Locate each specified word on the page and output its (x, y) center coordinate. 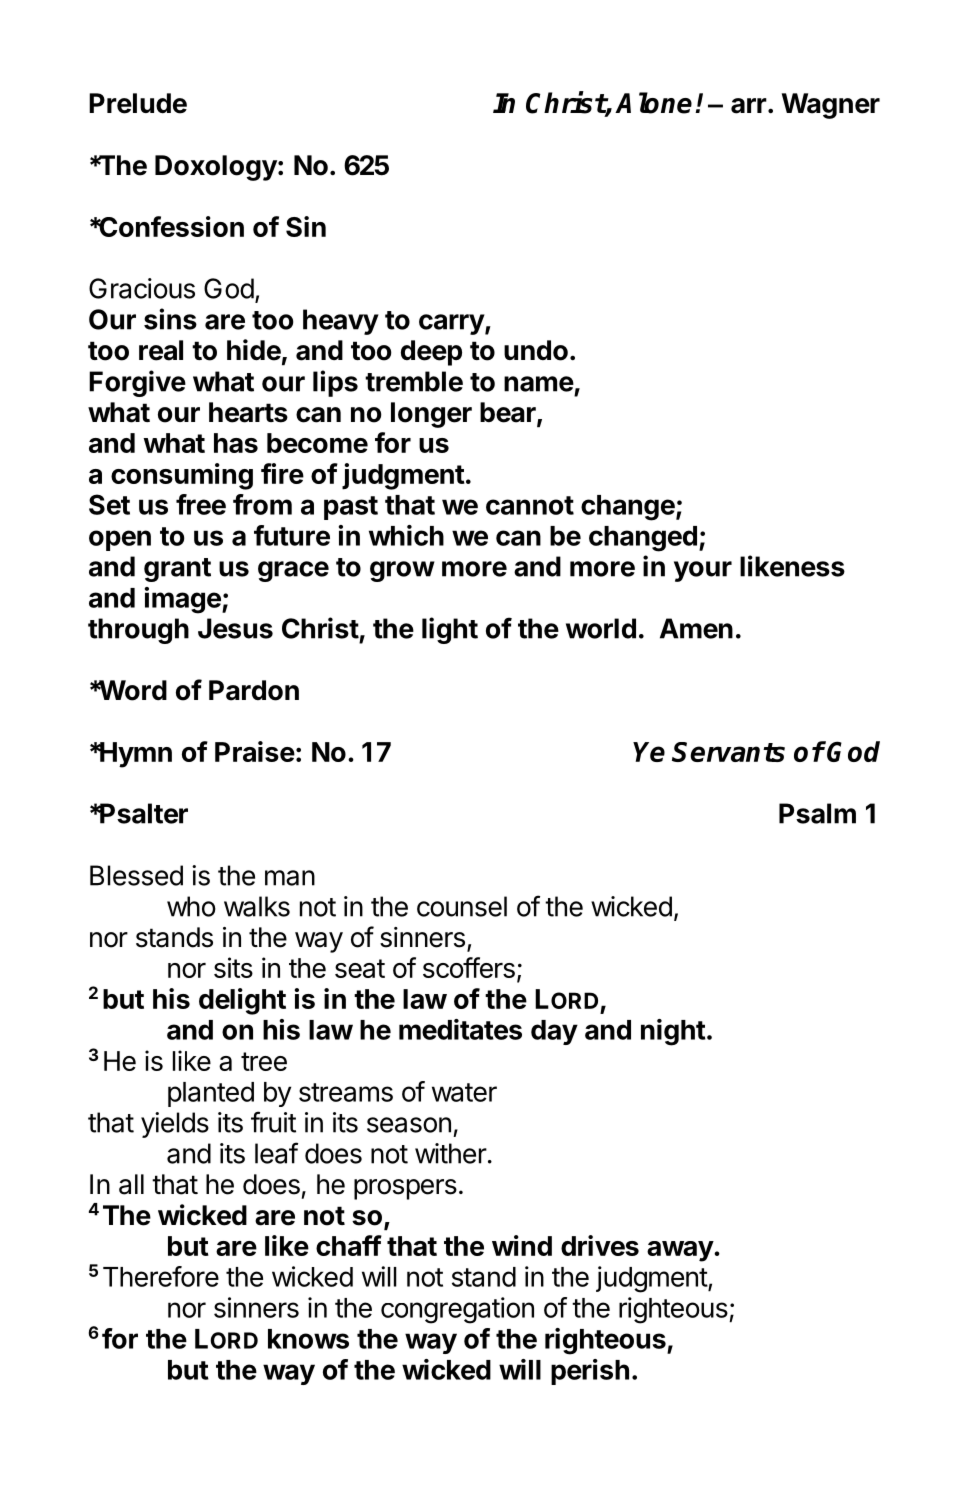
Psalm (817, 813)
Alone (653, 103)
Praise (255, 751)
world (601, 628)
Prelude (138, 103)
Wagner (831, 106)
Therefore (161, 1276)
